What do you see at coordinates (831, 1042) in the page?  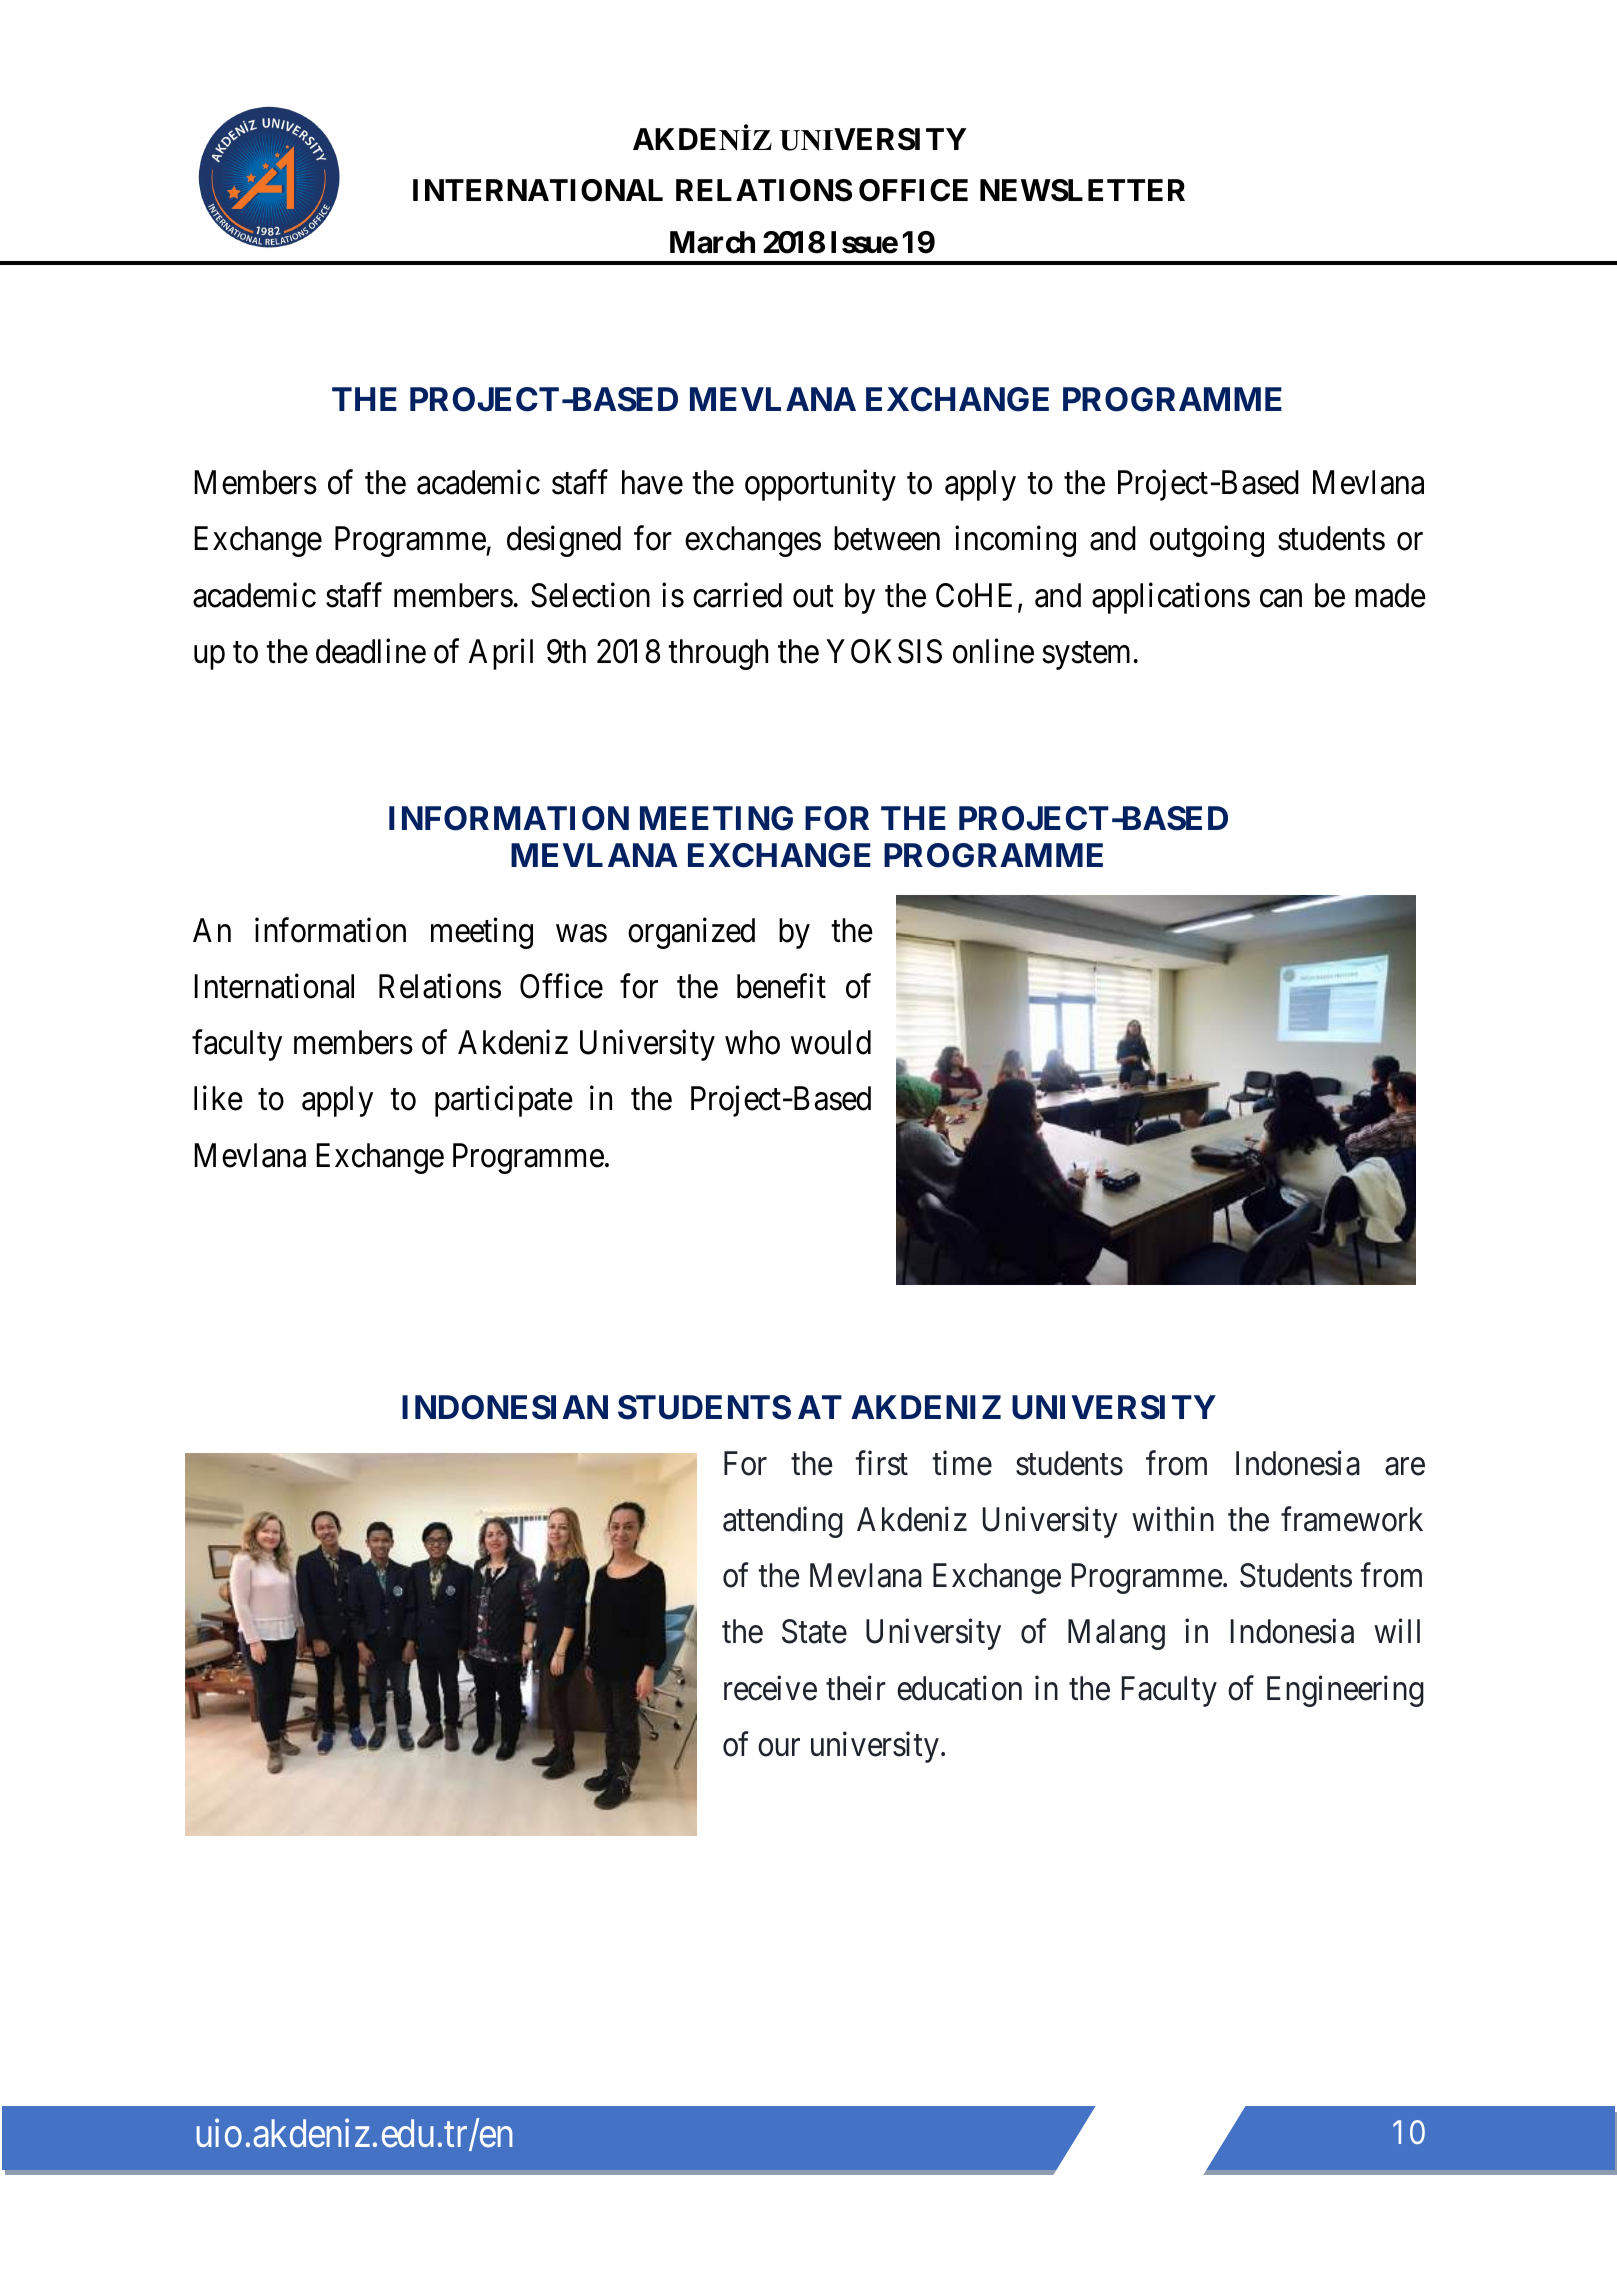 I see `would` at bounding box center [831, 1042].
